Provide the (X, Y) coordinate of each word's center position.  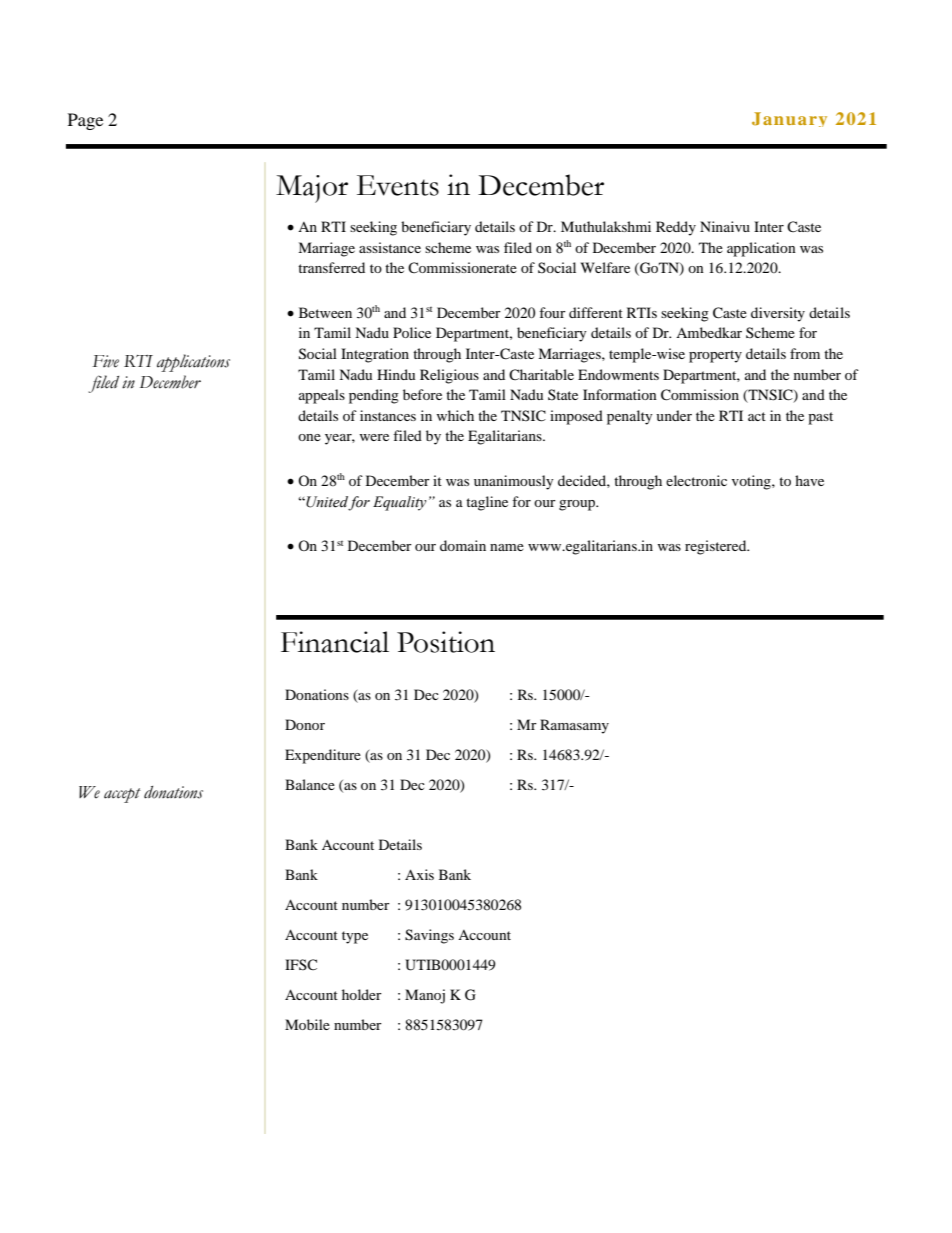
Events (398, 185)
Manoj (425, 996)
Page (85, 121)
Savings (429, 936)
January (789, 119)
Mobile (307, 1024)
